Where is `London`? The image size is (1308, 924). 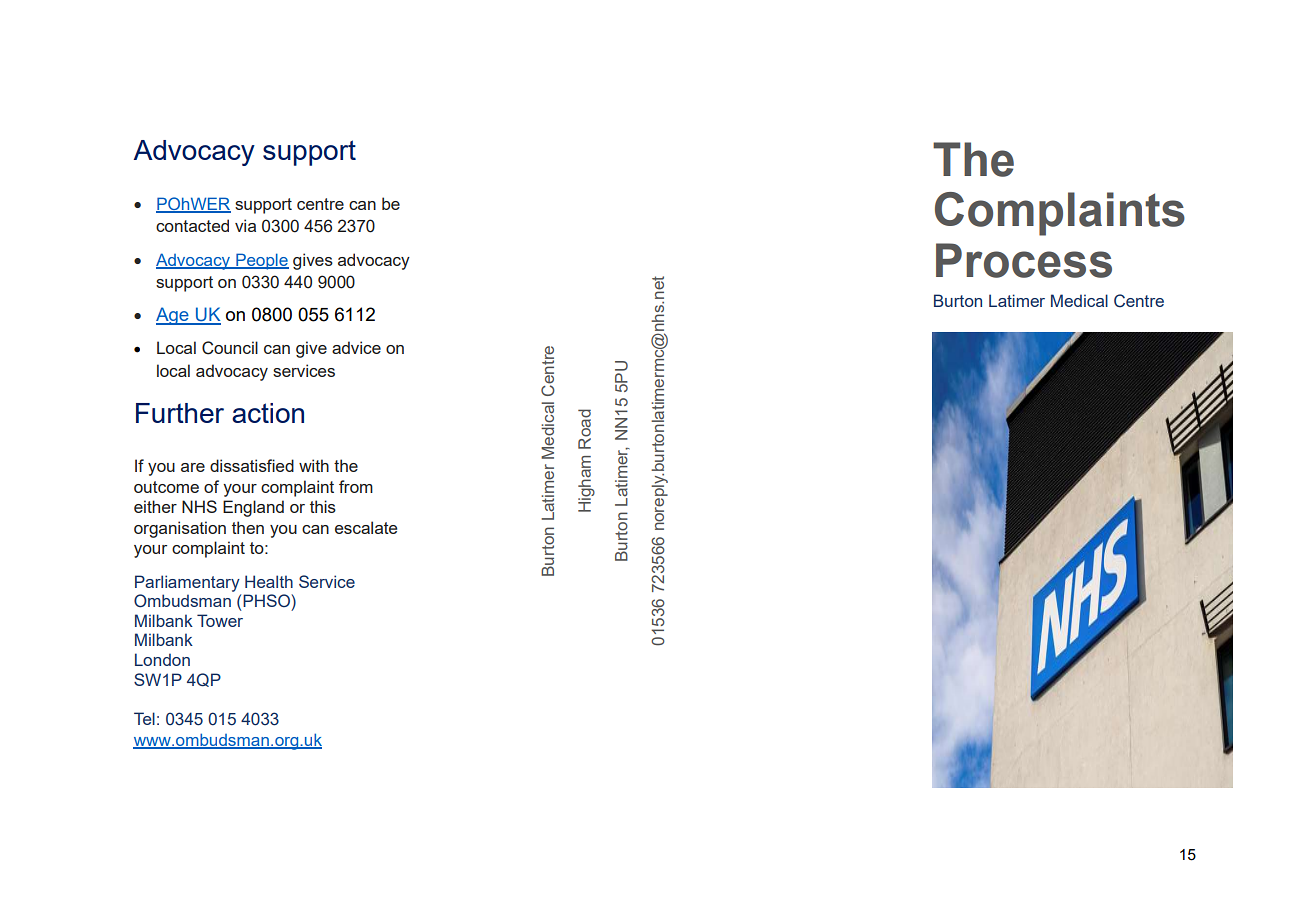 London is located at coordinates (162, 659).
